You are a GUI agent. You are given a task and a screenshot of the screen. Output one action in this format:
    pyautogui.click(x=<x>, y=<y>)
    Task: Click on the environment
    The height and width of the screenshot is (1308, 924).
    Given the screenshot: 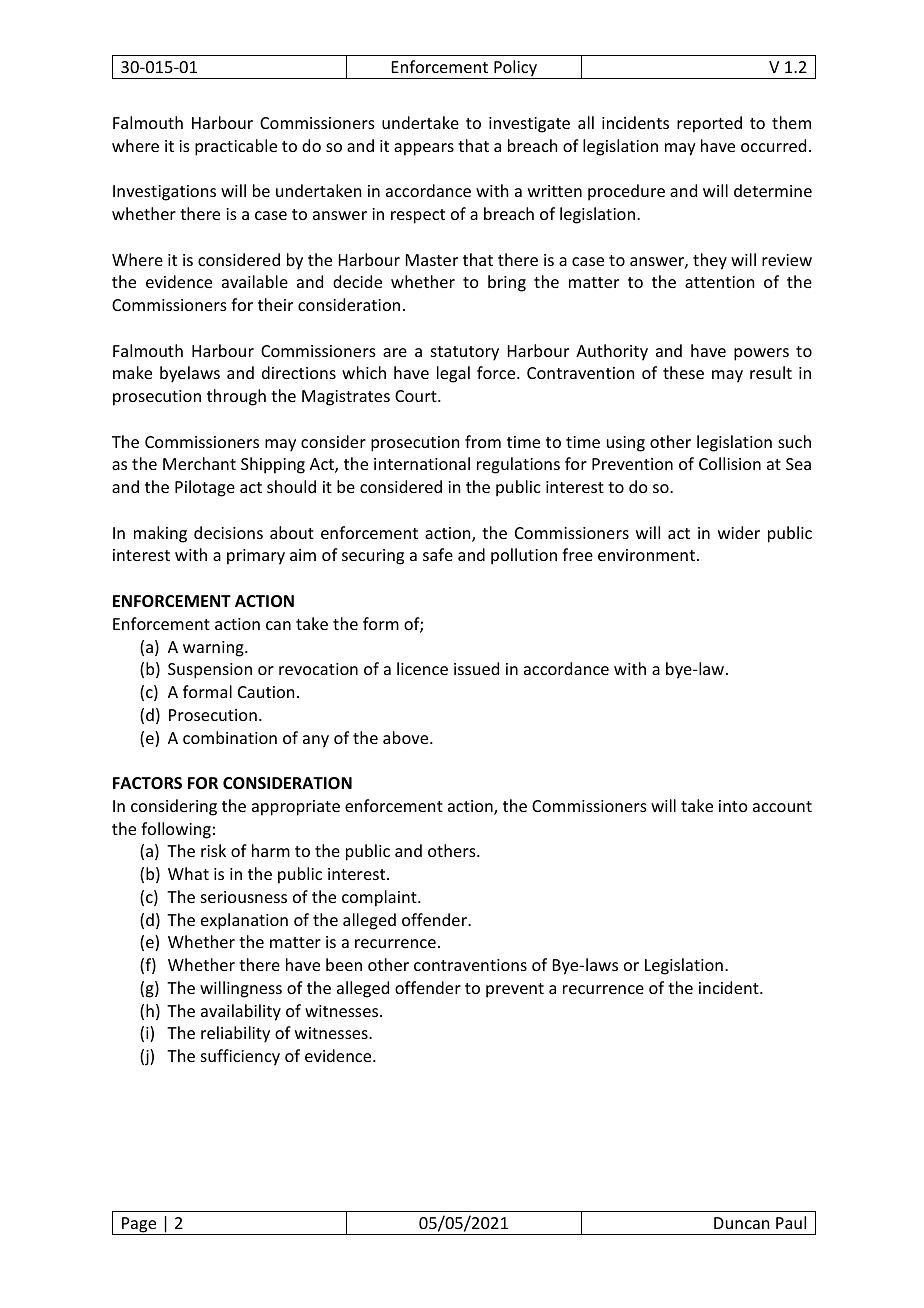 What is the action you would take?
    pyautogui.click(x=646, y=555)
